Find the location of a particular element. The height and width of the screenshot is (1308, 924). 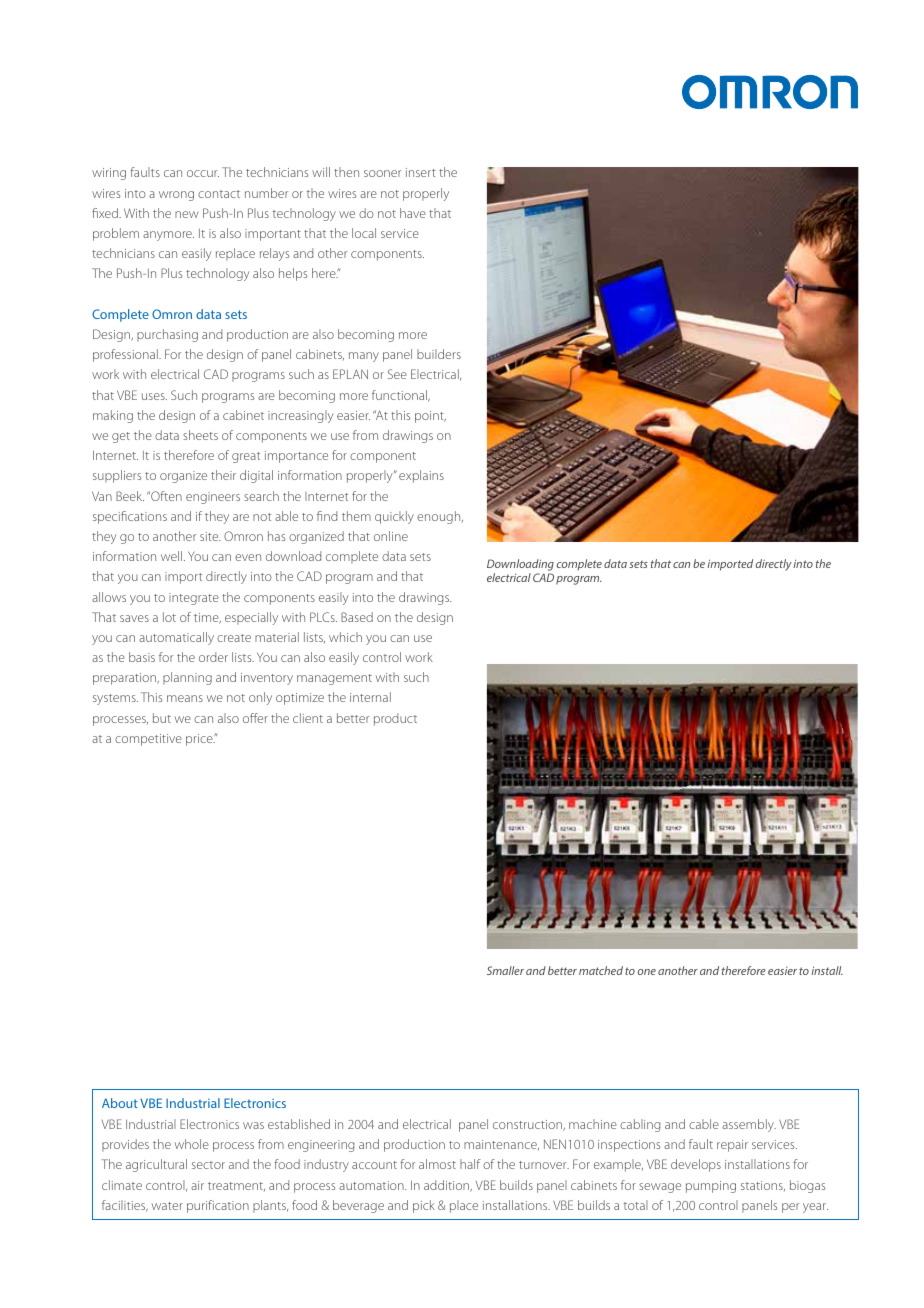

Smaller is located at coordinates (505, 970).
